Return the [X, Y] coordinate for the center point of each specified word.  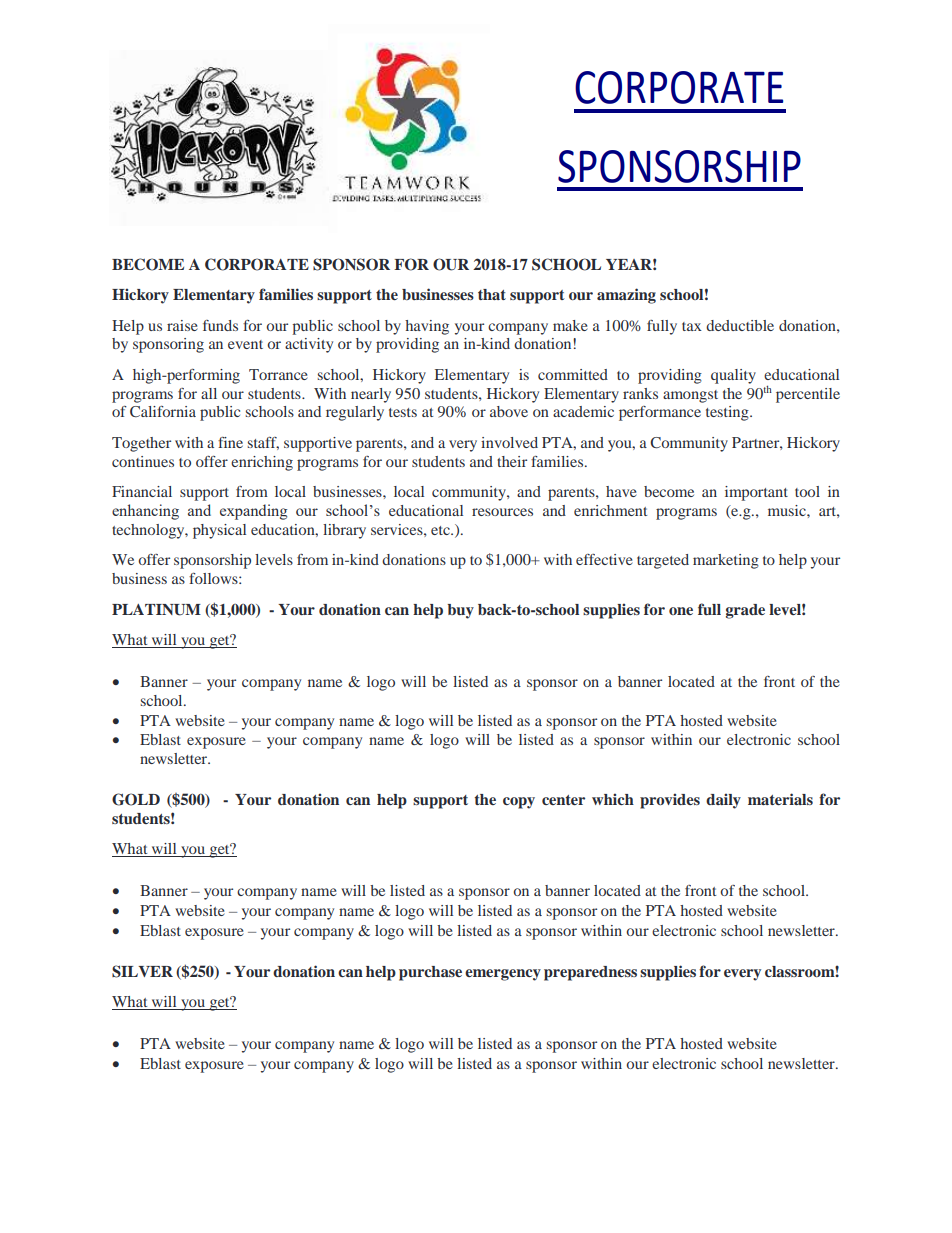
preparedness [590, 973]
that [492, 294]
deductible [740, 325]
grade [745, 611]
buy [460, 611]
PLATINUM [156, 610]
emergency [503, 975]
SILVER [142, 971]
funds [220, 325]
